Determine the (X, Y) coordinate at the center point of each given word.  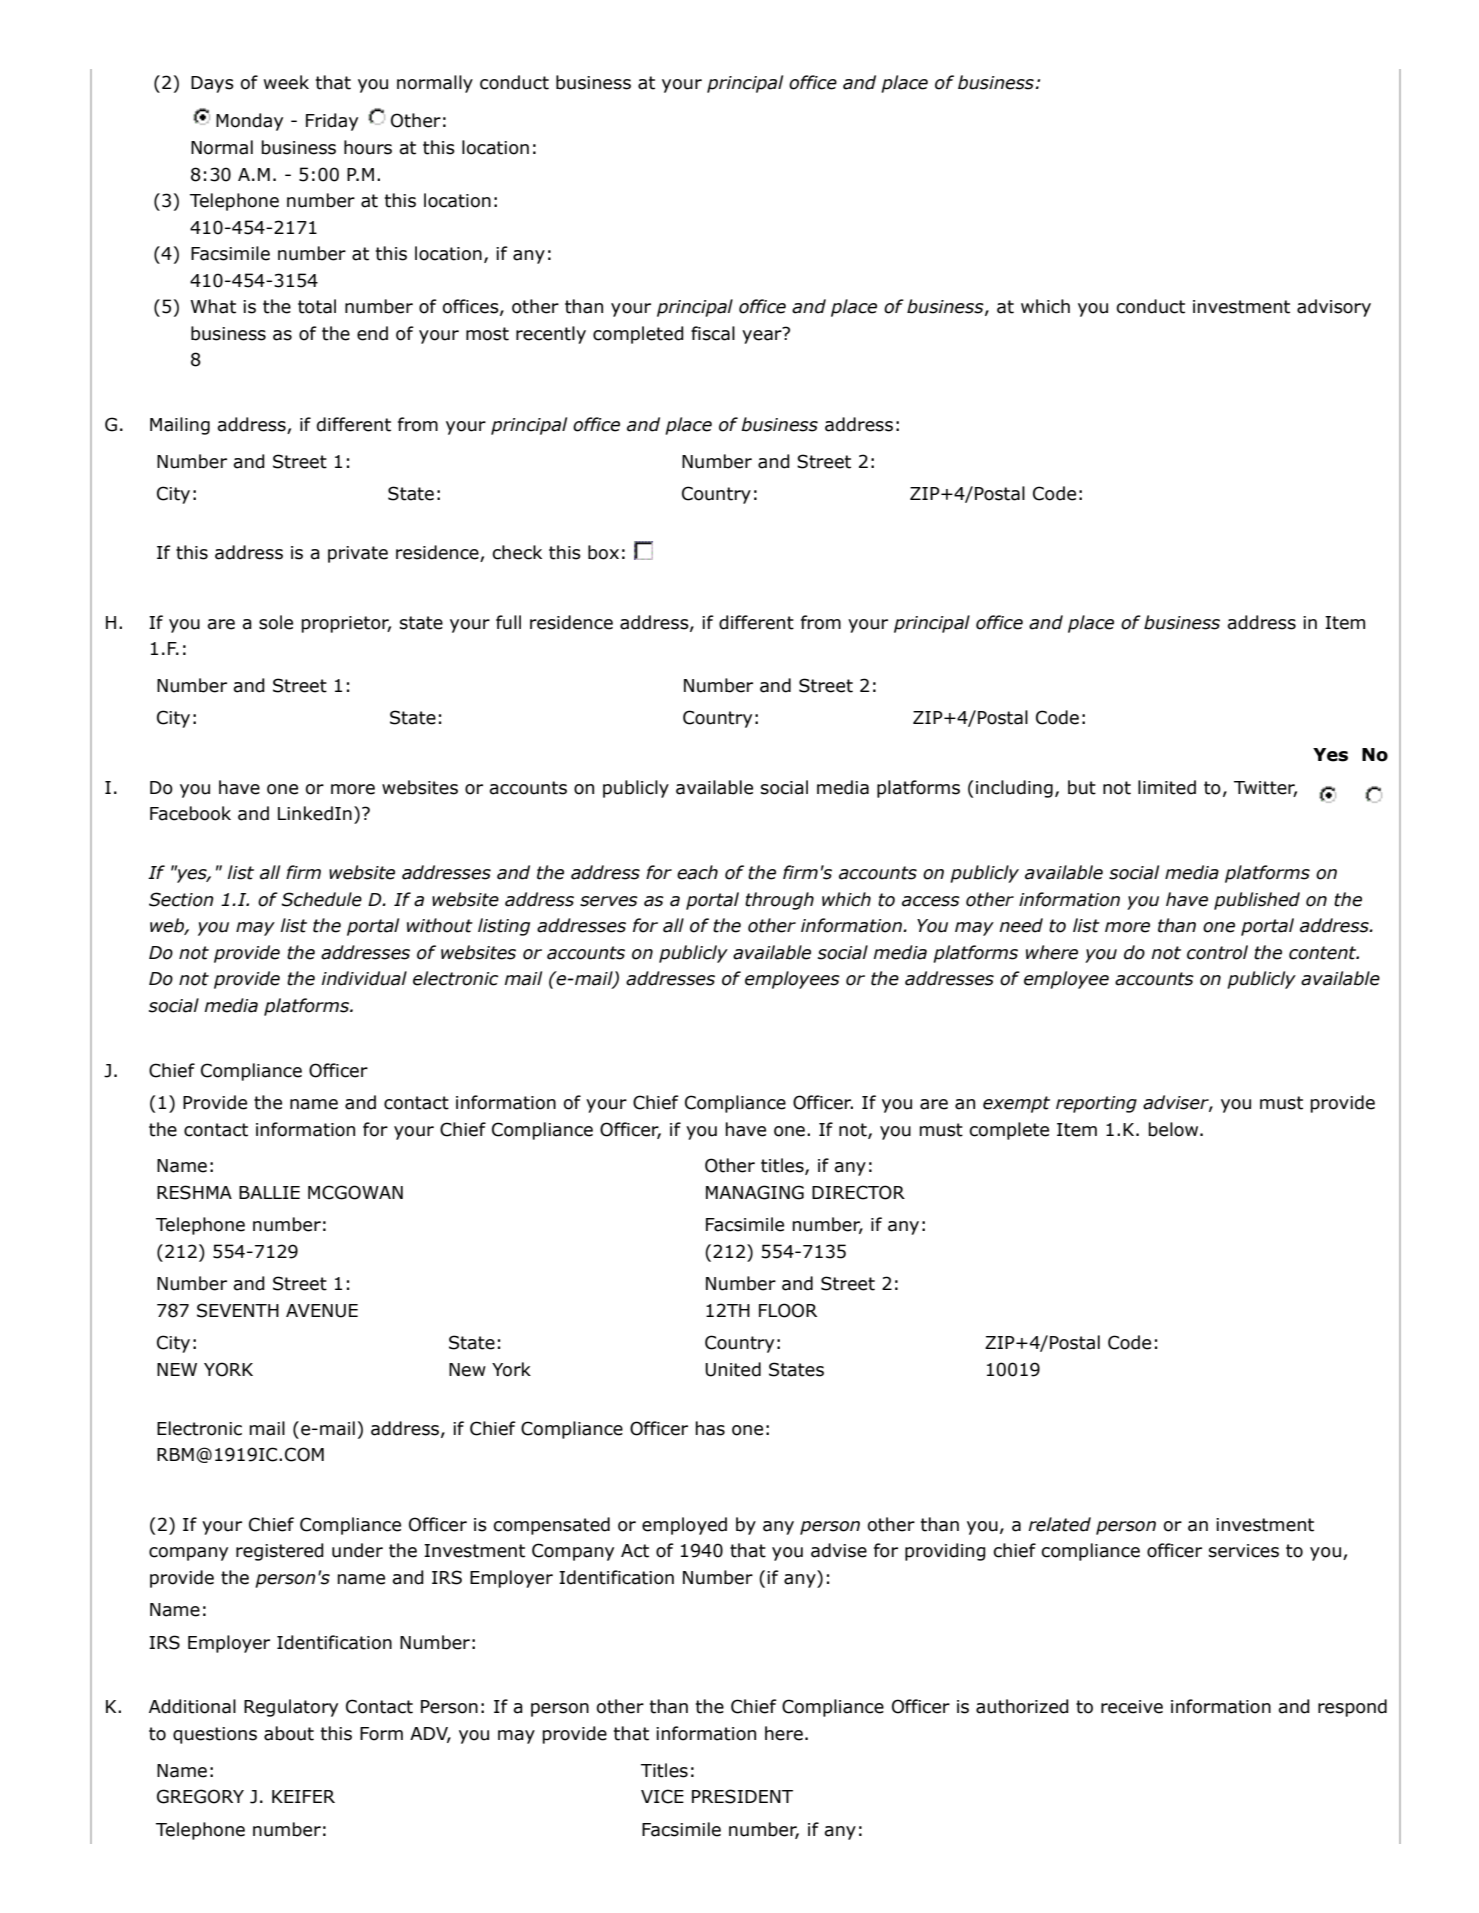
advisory (1334, 308)
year (763, 335)
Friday (332, 122)
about (289, 1733)
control (1217, 952)
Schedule (321, 899)
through (779, 901)
